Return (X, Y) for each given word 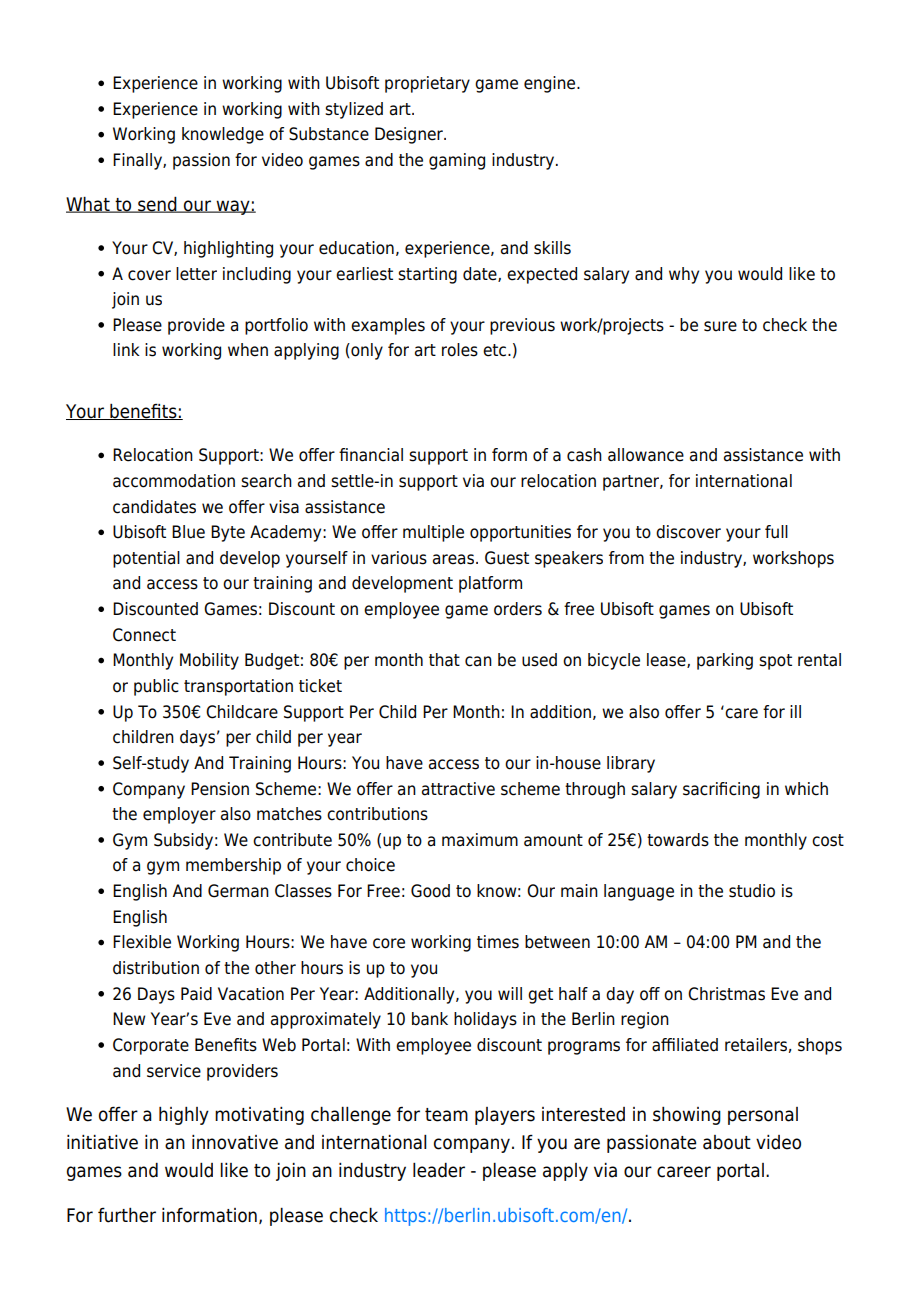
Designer (410, 135)
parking (725, 661)
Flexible (142, 942)
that (444, 660)
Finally (138, 161)
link (126, 349)
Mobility (209, 661)
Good (430, 891)
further (127, 1215)
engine (551, 84)
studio (752, 891)
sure (720, 326)
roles (460, 350)
